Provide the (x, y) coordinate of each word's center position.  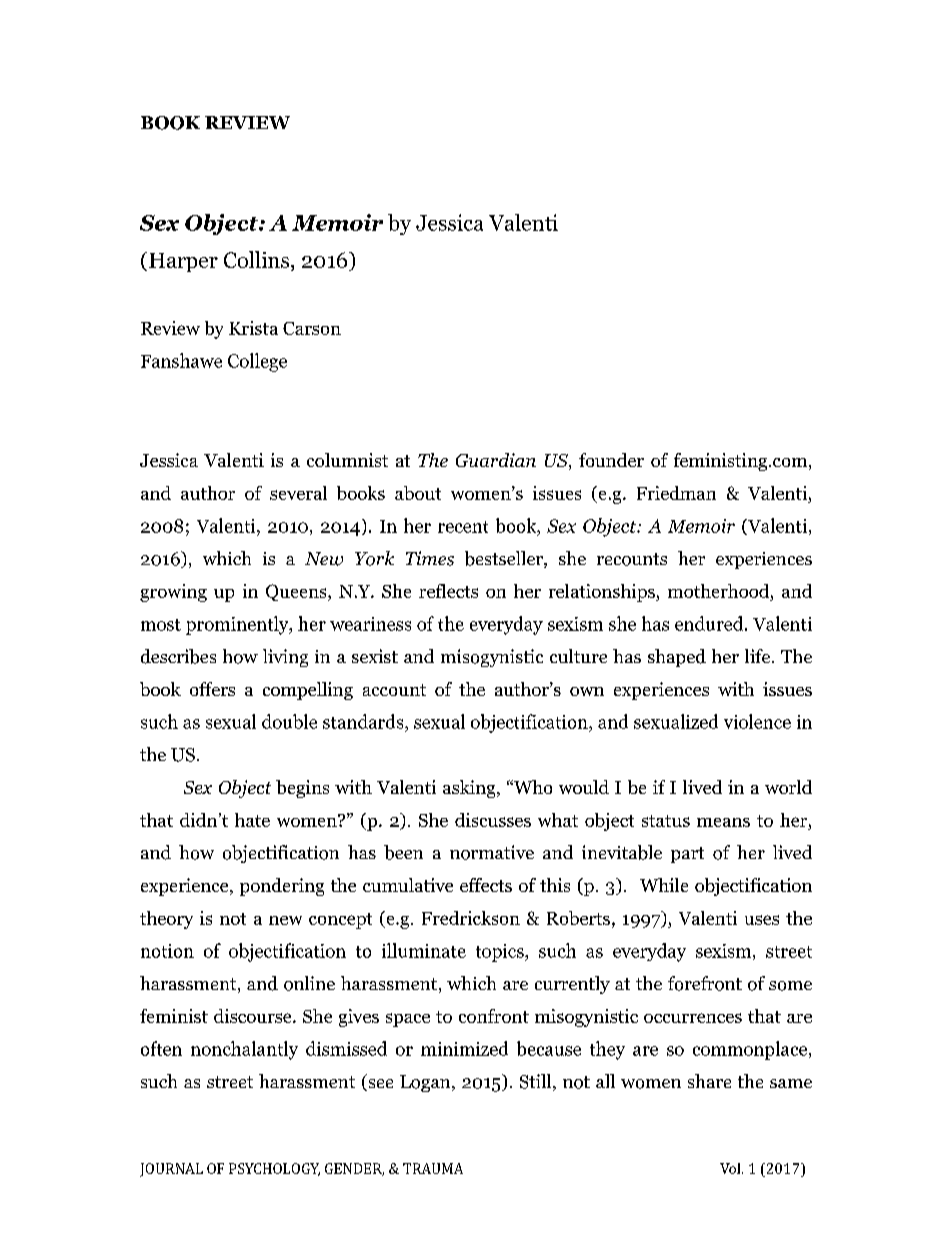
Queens (297, 592)
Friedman (676, 493)
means (723, 822)
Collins (256, 259)
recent (463, 527)
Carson (312, 328)
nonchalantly (244, 1050)
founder (611, 460)
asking (470, 789)
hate (252, 820)
